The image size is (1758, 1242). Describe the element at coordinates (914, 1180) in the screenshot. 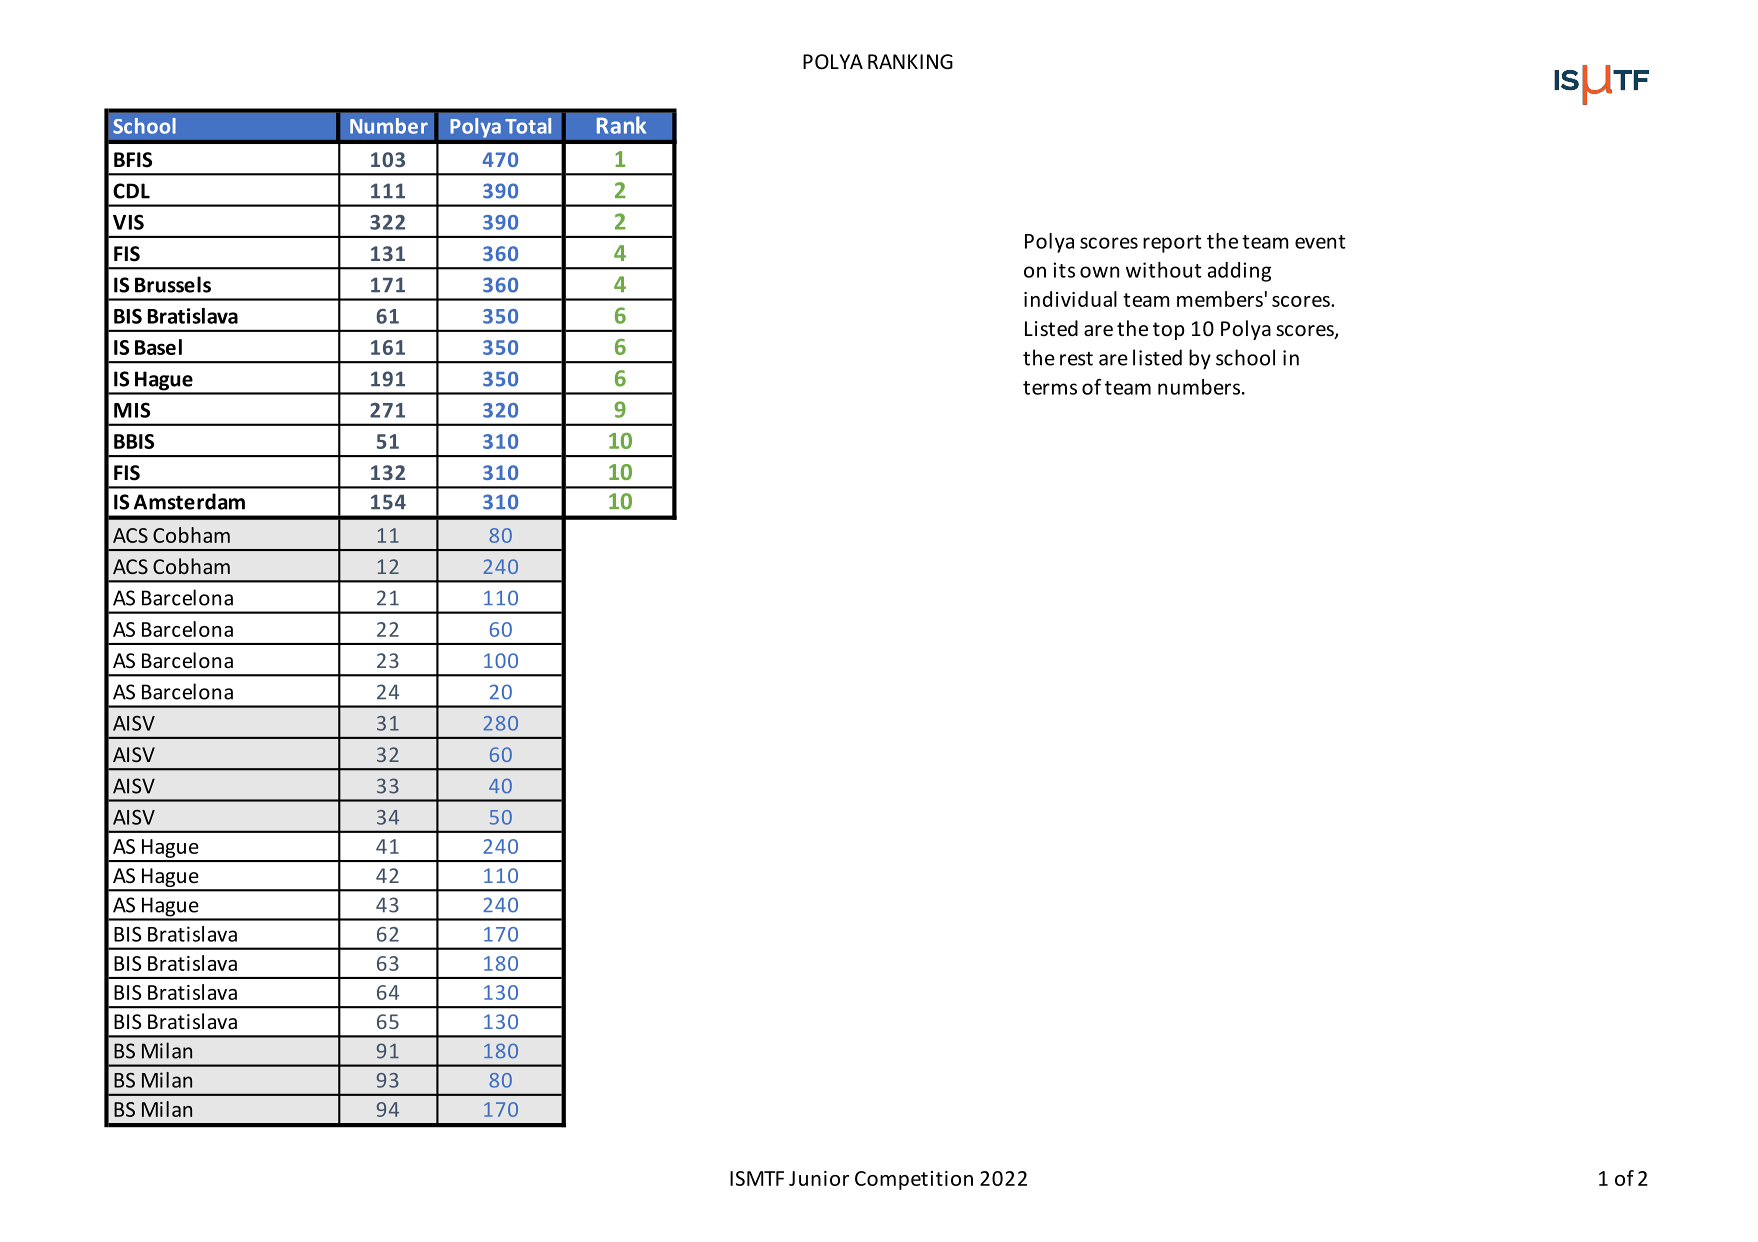

I see `Competition` at that location.
